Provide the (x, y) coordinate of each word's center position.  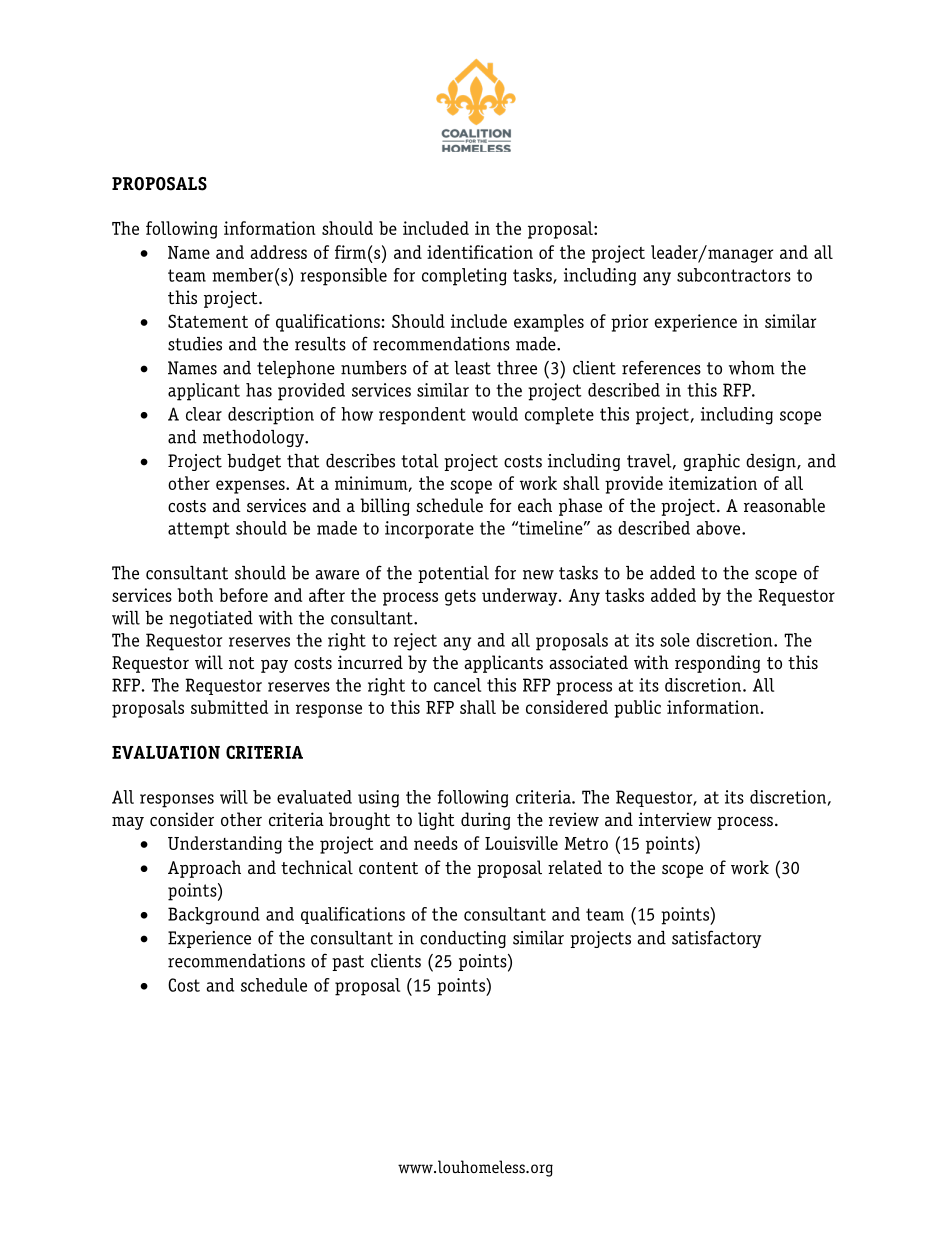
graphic (711, 462)
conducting (463, 939)
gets (460, 598)
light (436, 821)
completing (464, 277)
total (420, 461)
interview (675, 819)
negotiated (211, 619)
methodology (254, 438)
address (278, 252)
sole (675, 640)
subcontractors (734, 275)
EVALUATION (166, 752)
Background (214, 916)
